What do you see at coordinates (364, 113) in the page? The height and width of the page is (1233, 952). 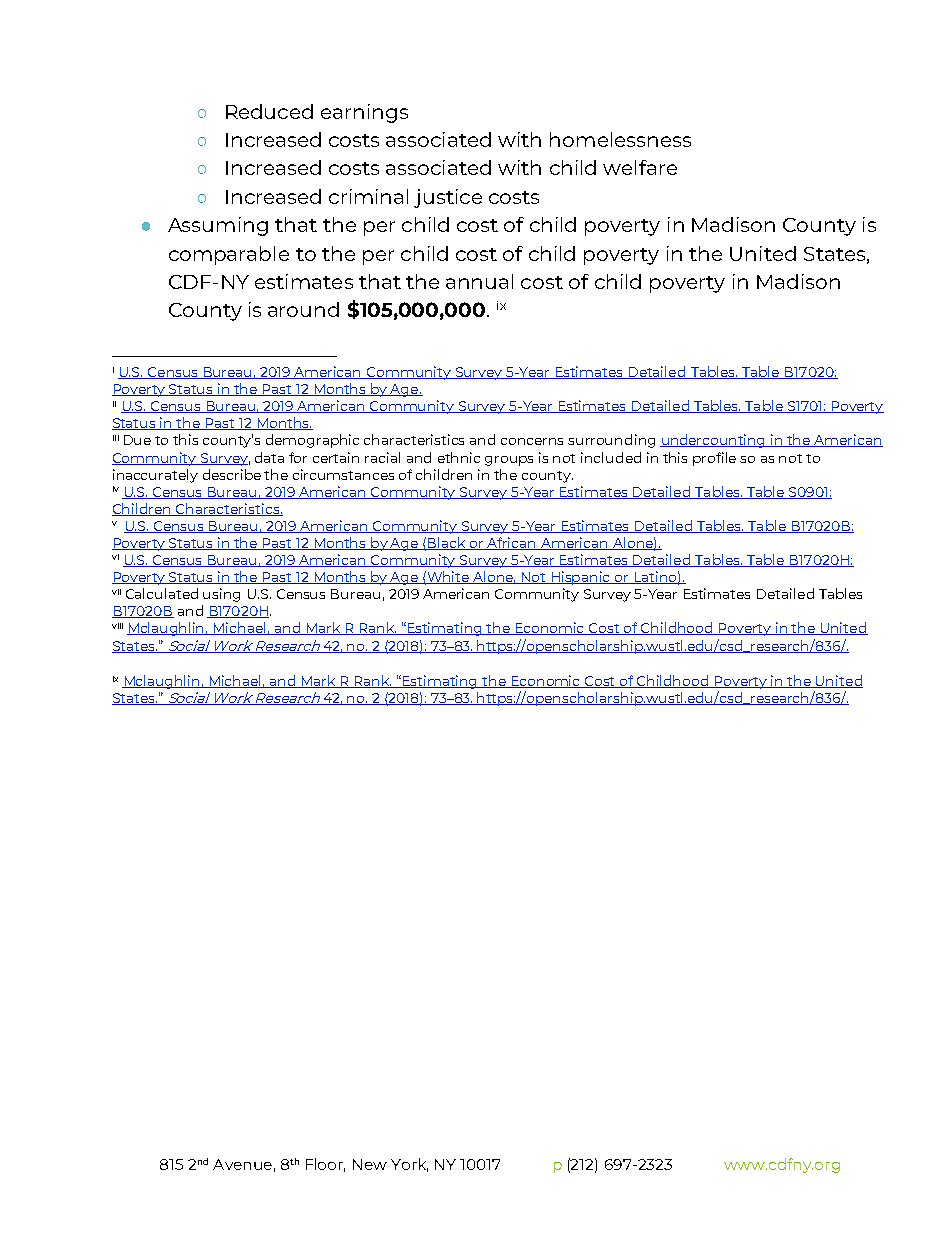 I see `earnings` at bounding box center [364, 113].
